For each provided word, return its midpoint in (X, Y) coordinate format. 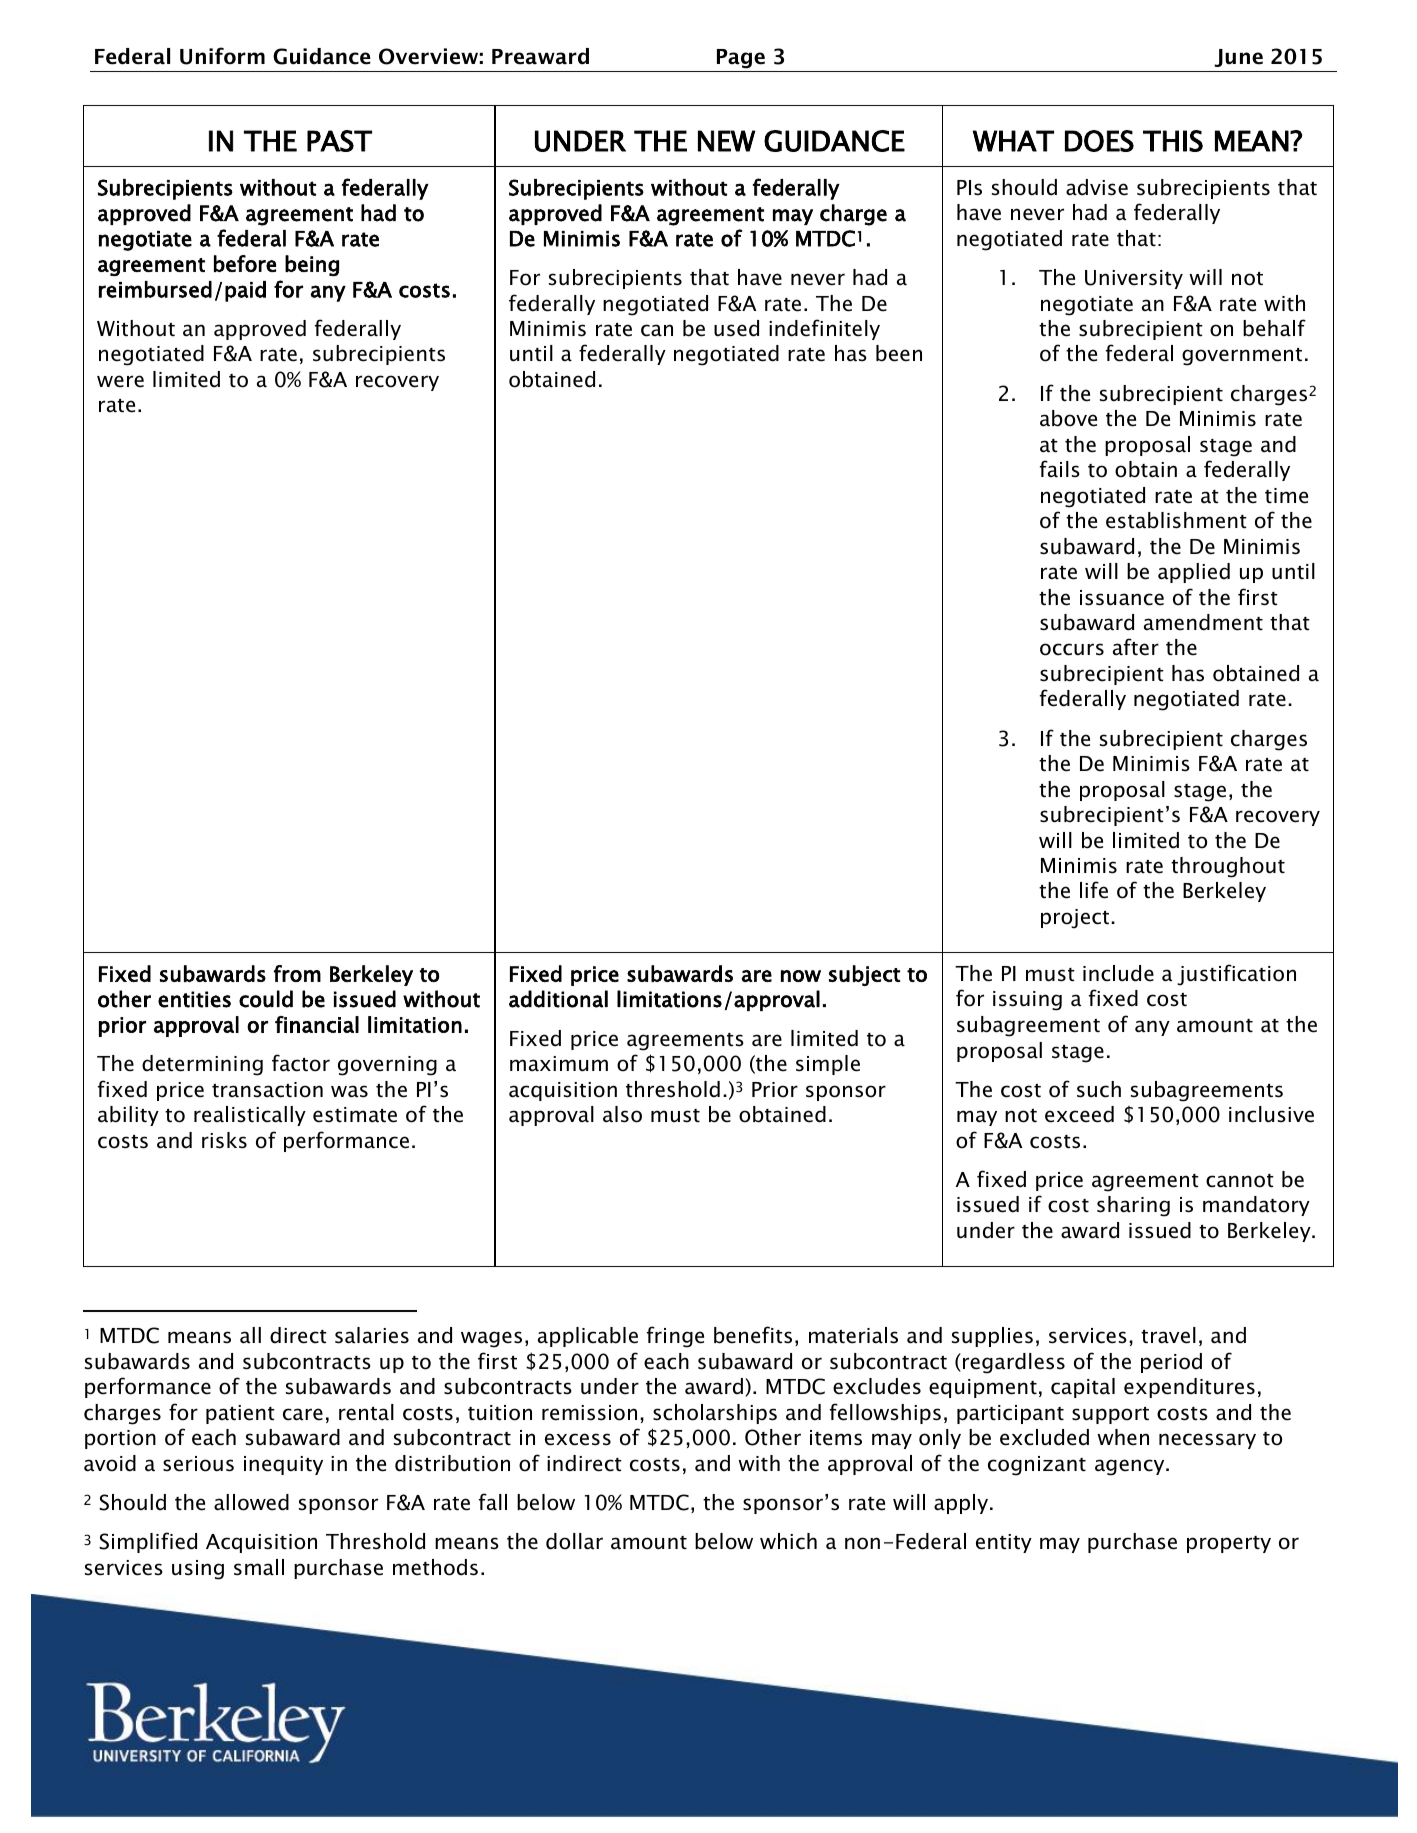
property (1229, 1544)
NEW (726, 141)
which (788, 1541)
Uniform (222, 56)
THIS (1173, 141)
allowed (251, 1502)
